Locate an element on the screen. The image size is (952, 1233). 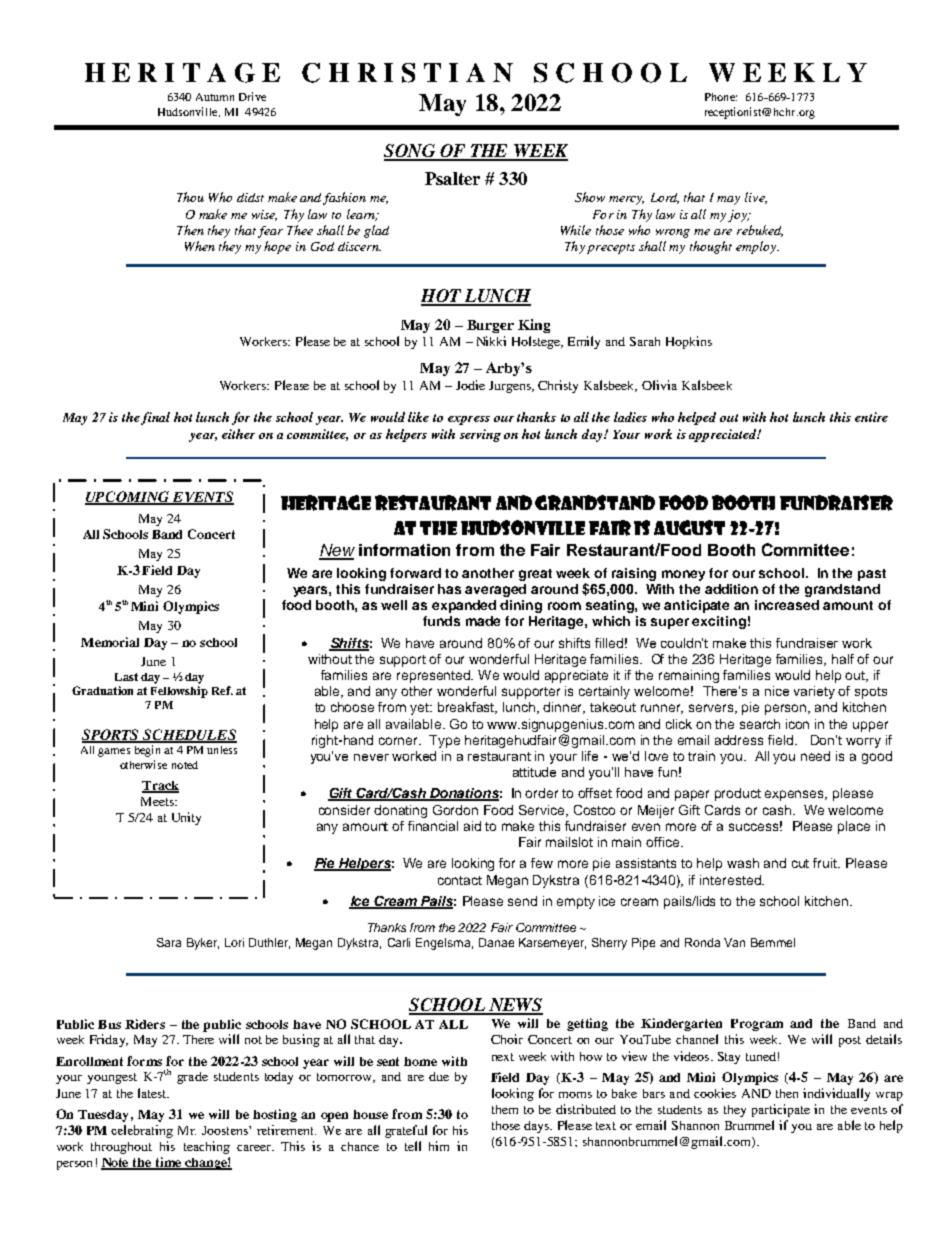
teaching is located at coordinates (207, 1147).
